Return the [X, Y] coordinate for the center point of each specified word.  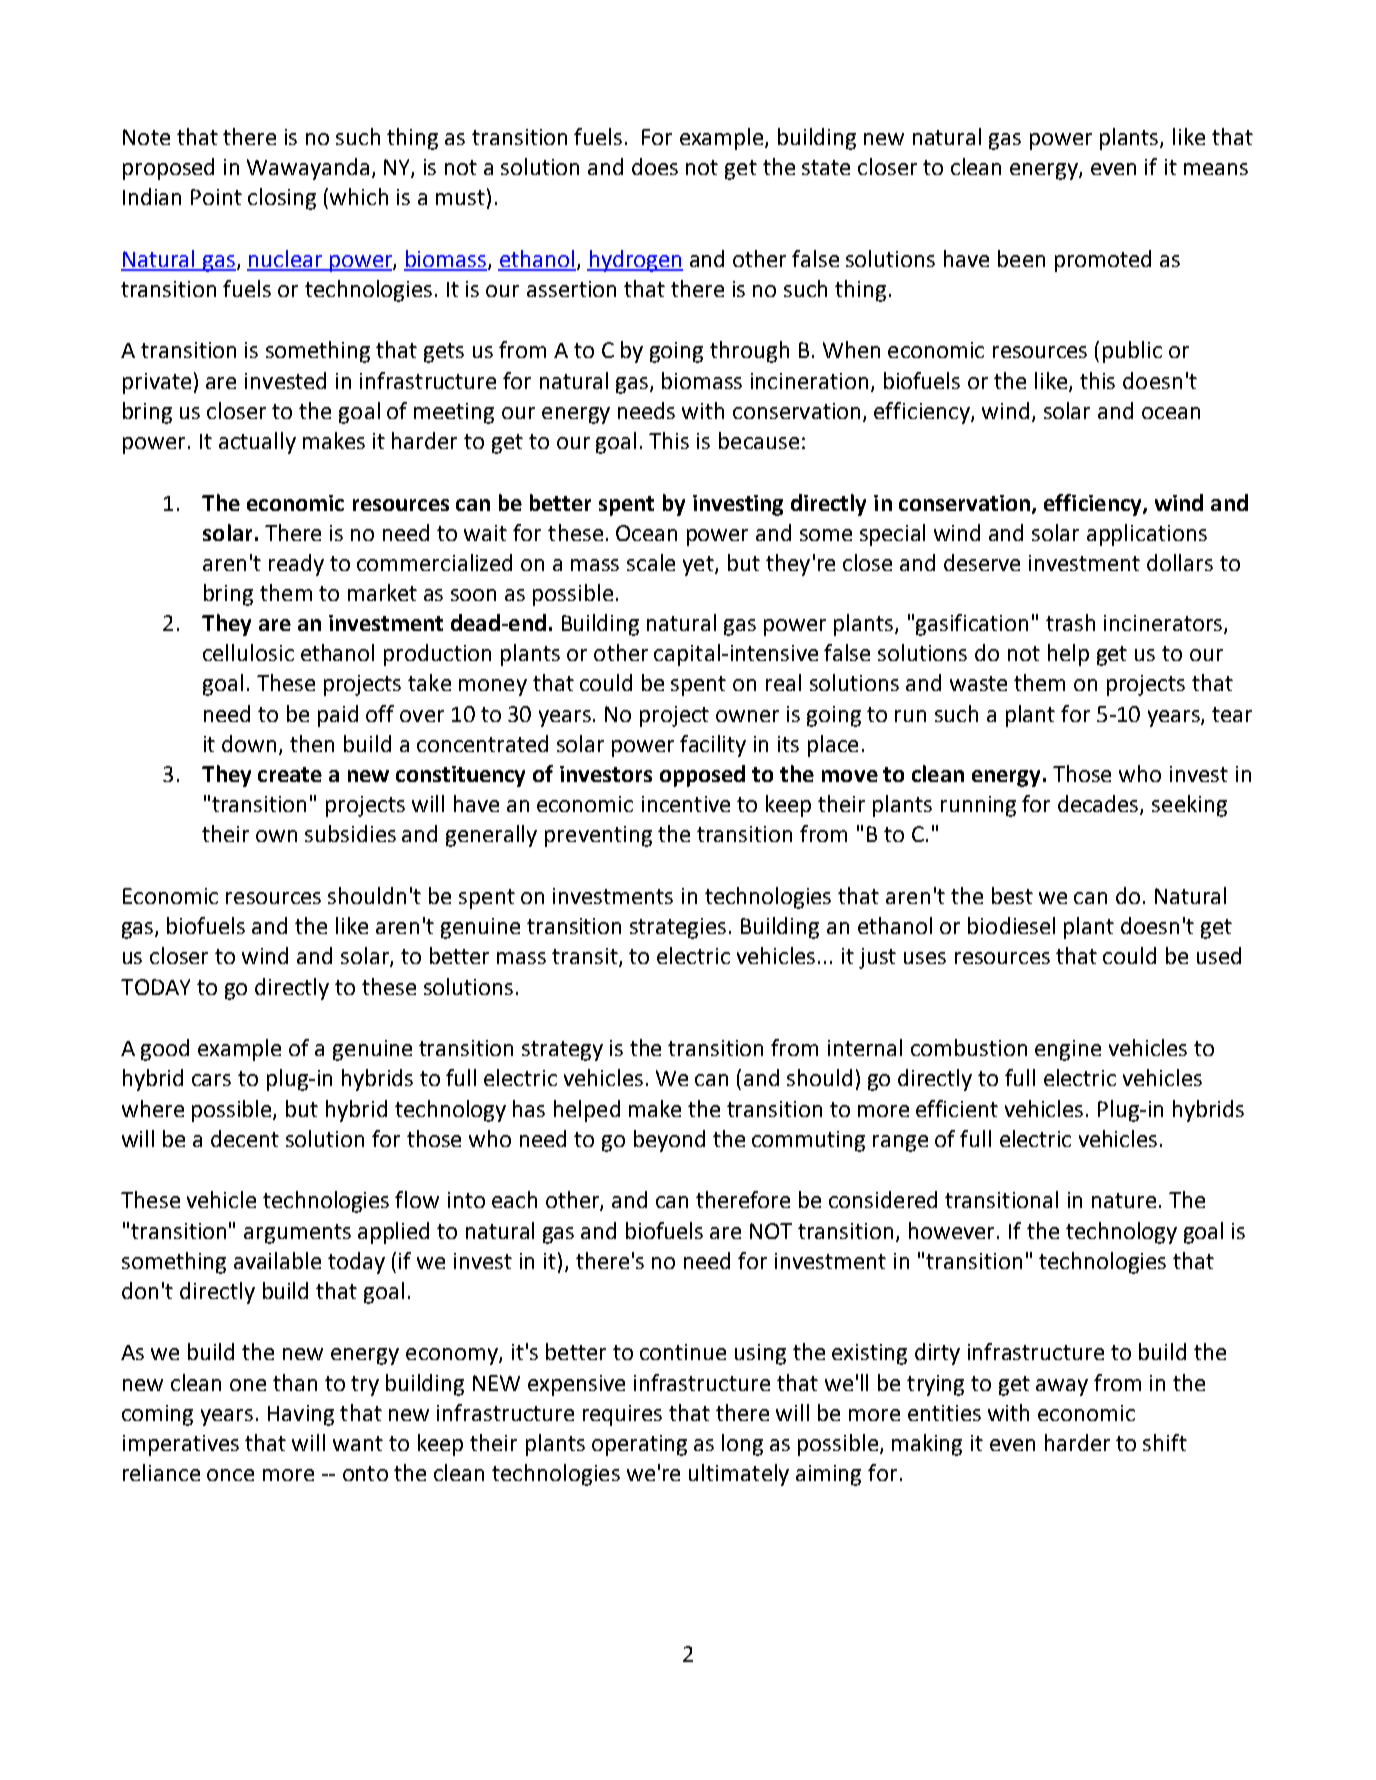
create [290, 774]
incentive [686, 804]
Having [301, 1415]
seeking [1189, 806]
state [826, 167]
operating [639, 1445]
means [1216, 169]
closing [282, 199]
